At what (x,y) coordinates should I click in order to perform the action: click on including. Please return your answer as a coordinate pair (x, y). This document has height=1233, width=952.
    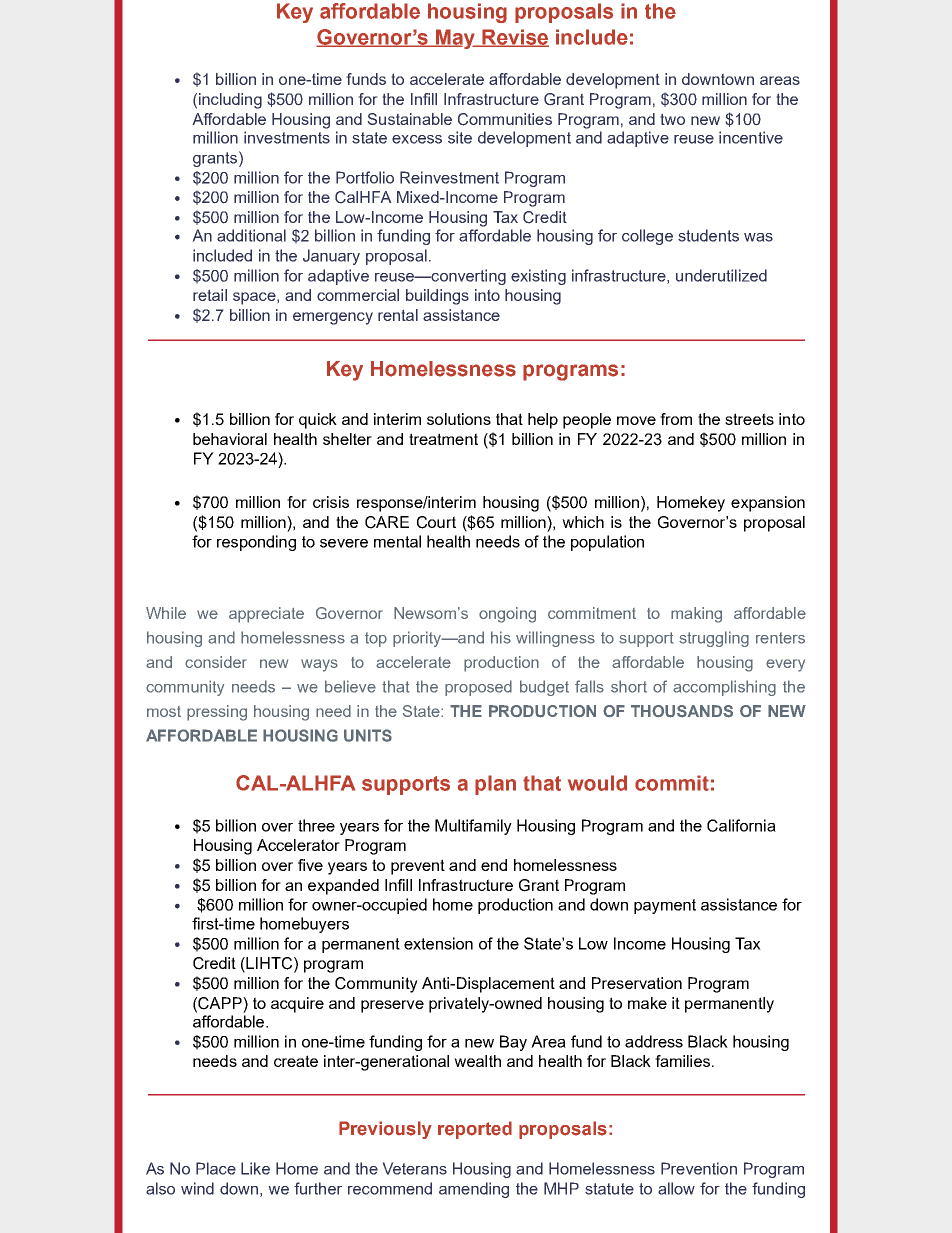
    Looking at the image, I should click on (230, 101).
